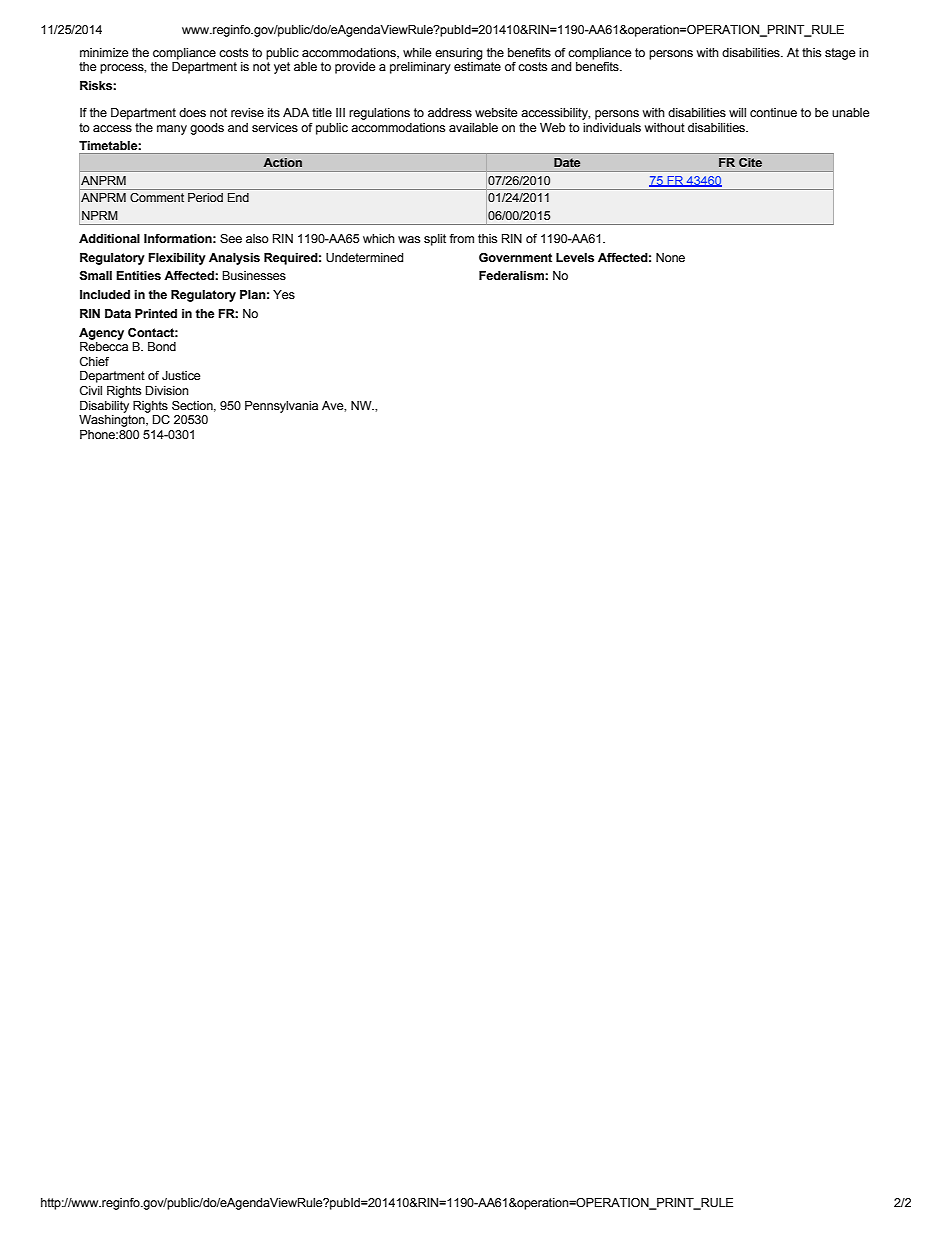  I want to click on Levels, so click(575, 257).
